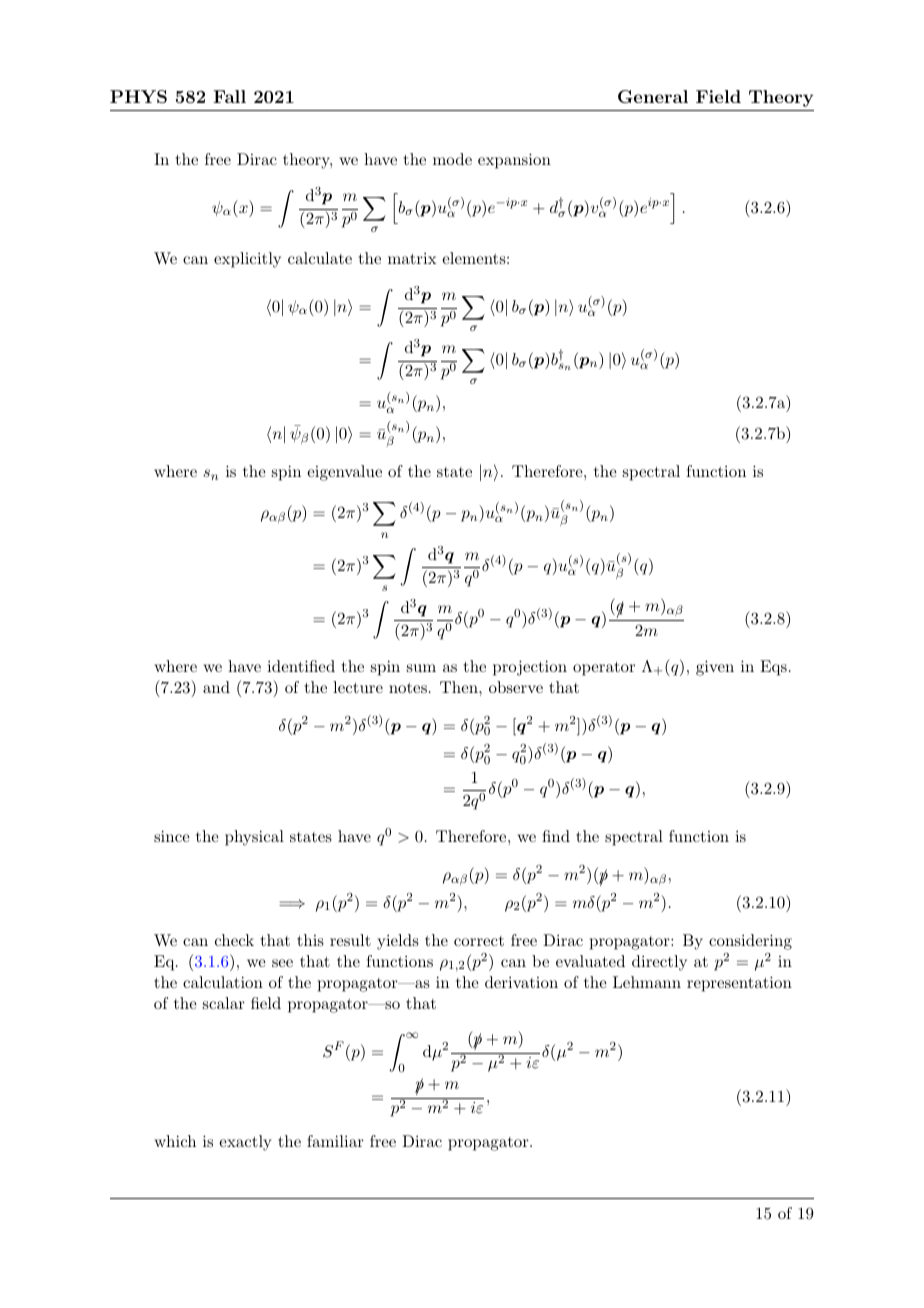 This screenshot has height=1308, width=924. Describe the element at coordinates (344, 473) in the screenshot. I see `eigenvalue` at that location.
